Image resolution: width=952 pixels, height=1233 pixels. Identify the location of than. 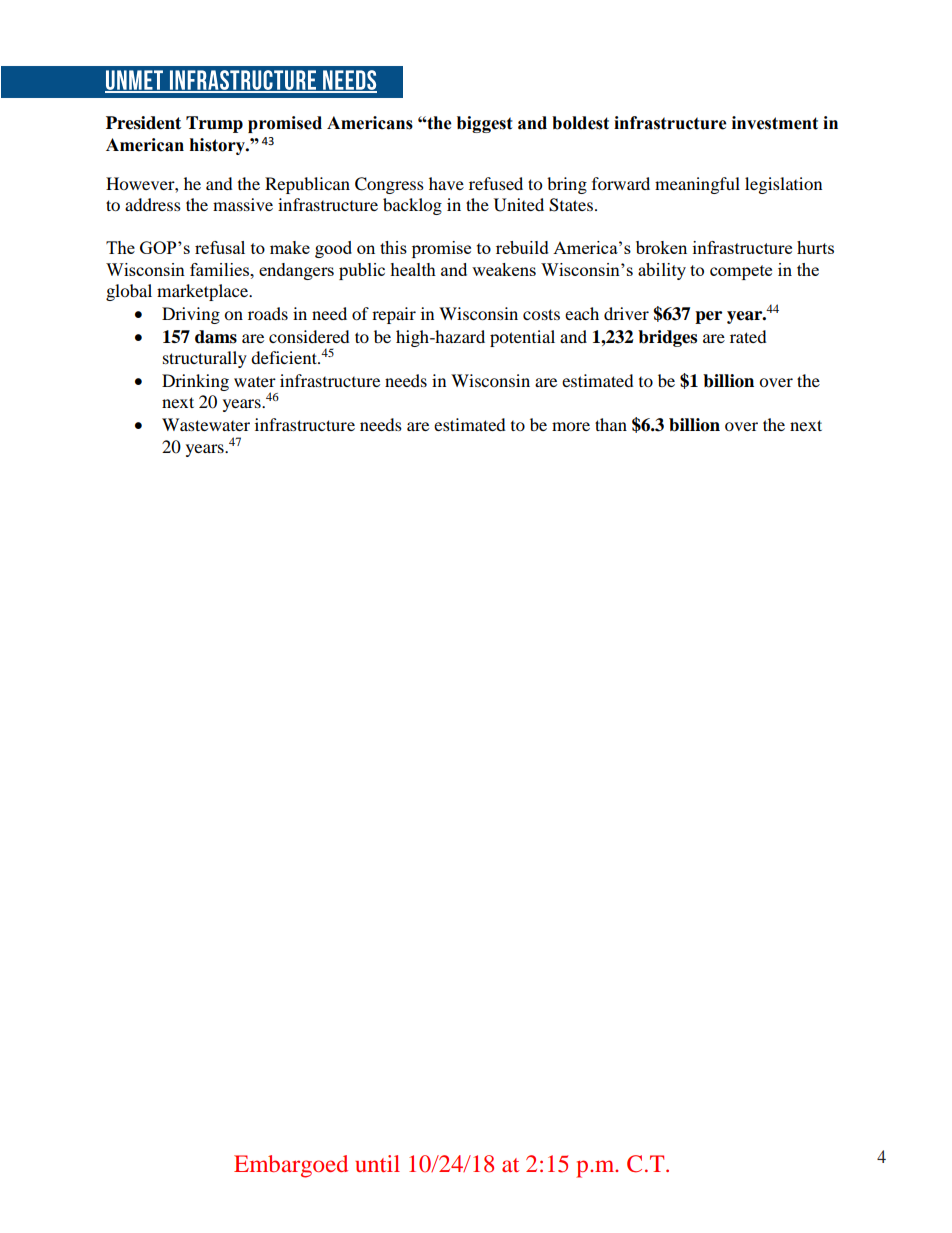
(611, 424).
